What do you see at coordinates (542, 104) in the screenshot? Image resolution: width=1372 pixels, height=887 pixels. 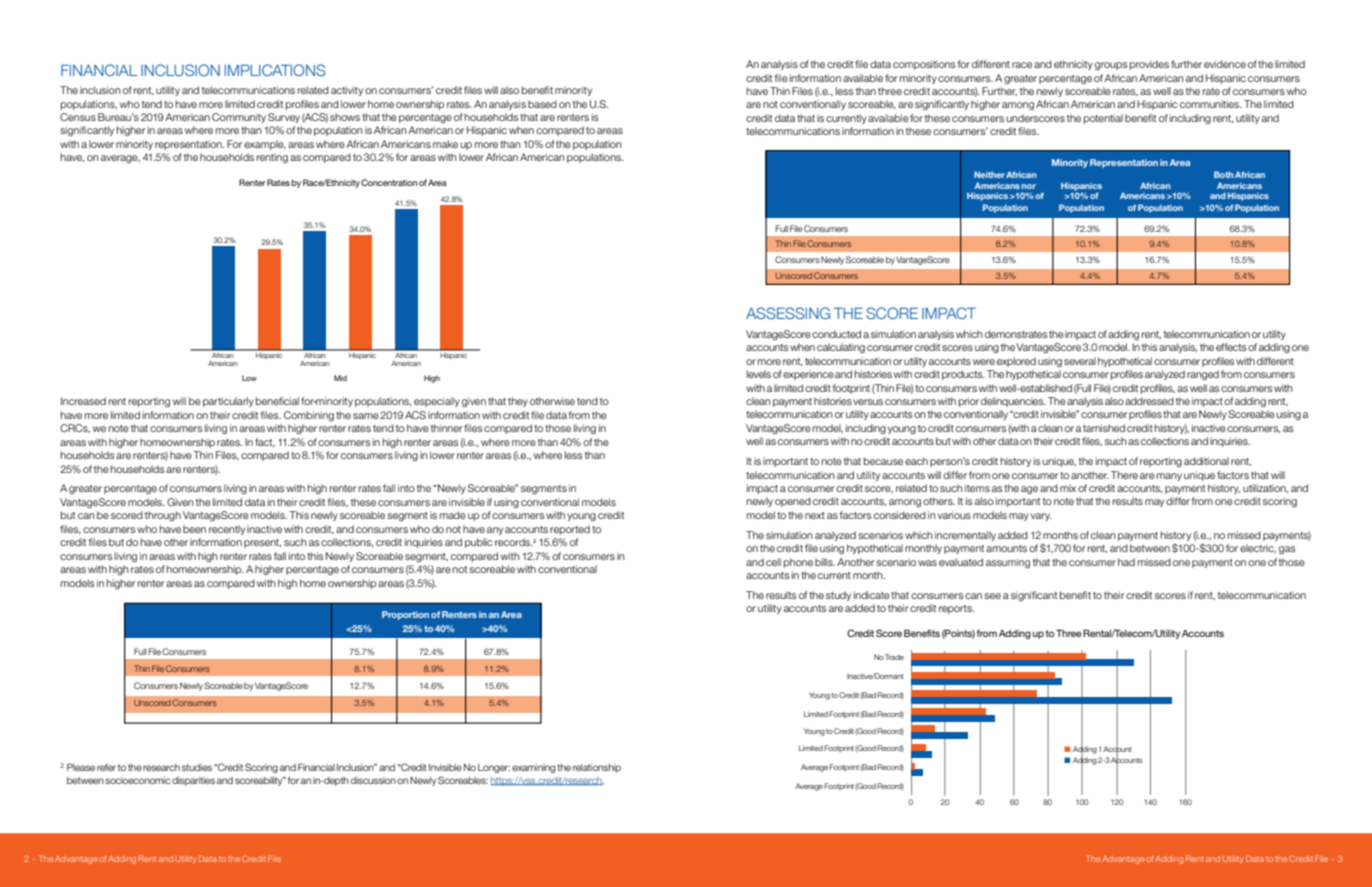 I see `based` at bounding box center [542, 104].
